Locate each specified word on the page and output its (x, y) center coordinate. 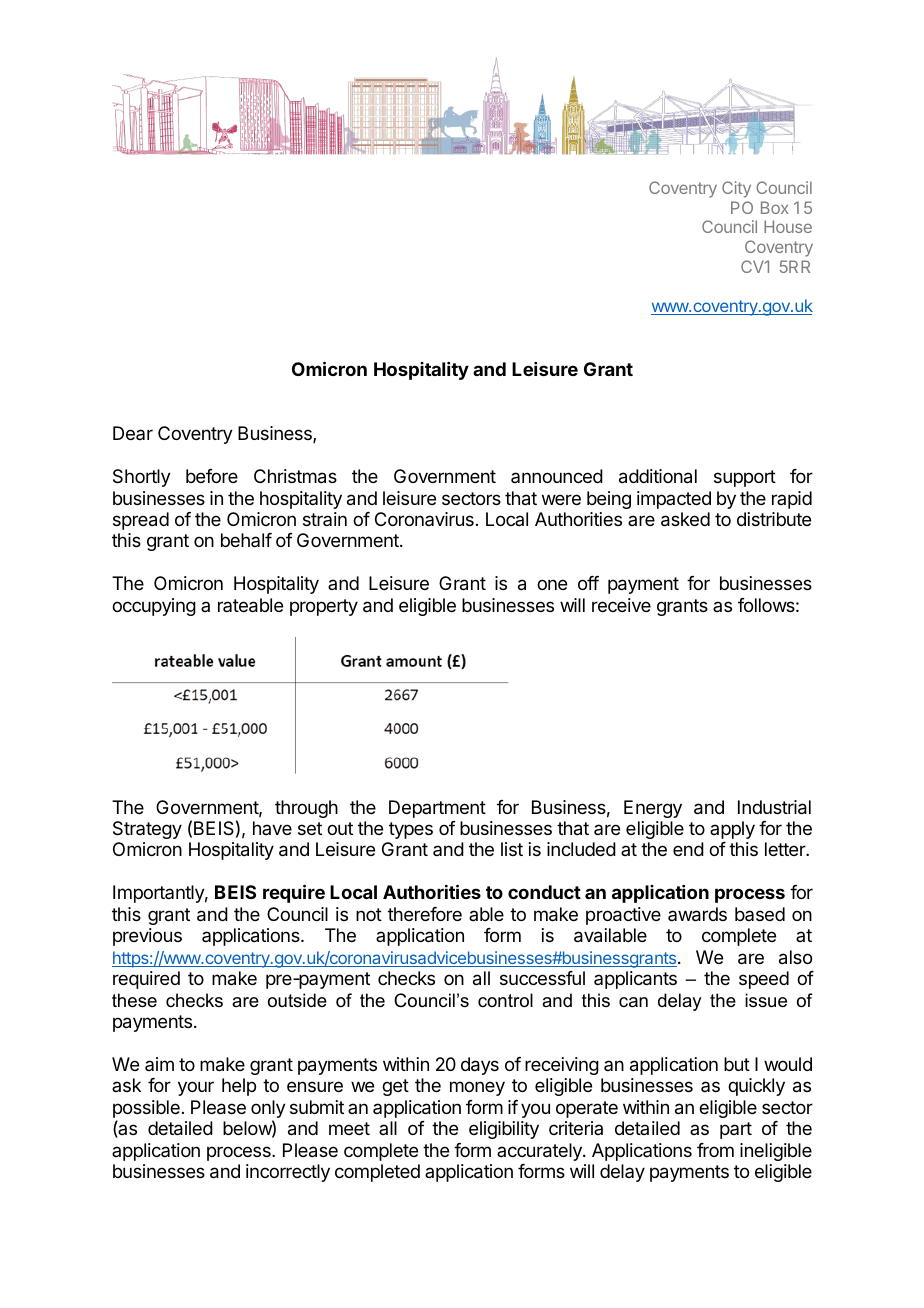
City (736, 189)
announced (557, 476)
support (745, 478)
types (411, 830)
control (505, 1000)
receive (621, 605)
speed (764, 980)
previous (147, 937)
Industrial (774, 807)
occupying (154, 607)
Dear (133, 433)
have (272, 828)
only (268, 1110)
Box (775, 207)
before (212, 476)
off (588, 583)
